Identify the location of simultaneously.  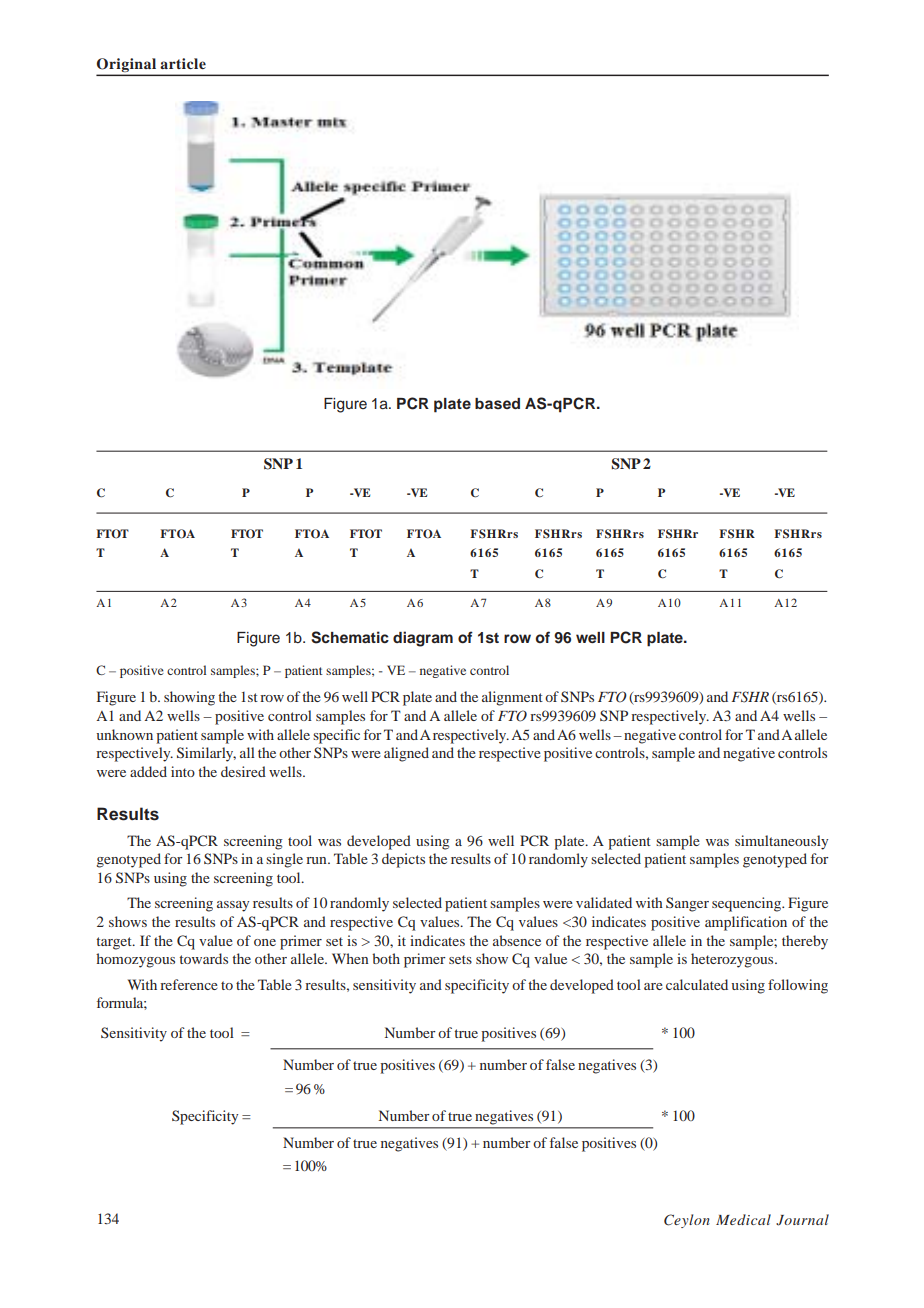
(781, 842).
